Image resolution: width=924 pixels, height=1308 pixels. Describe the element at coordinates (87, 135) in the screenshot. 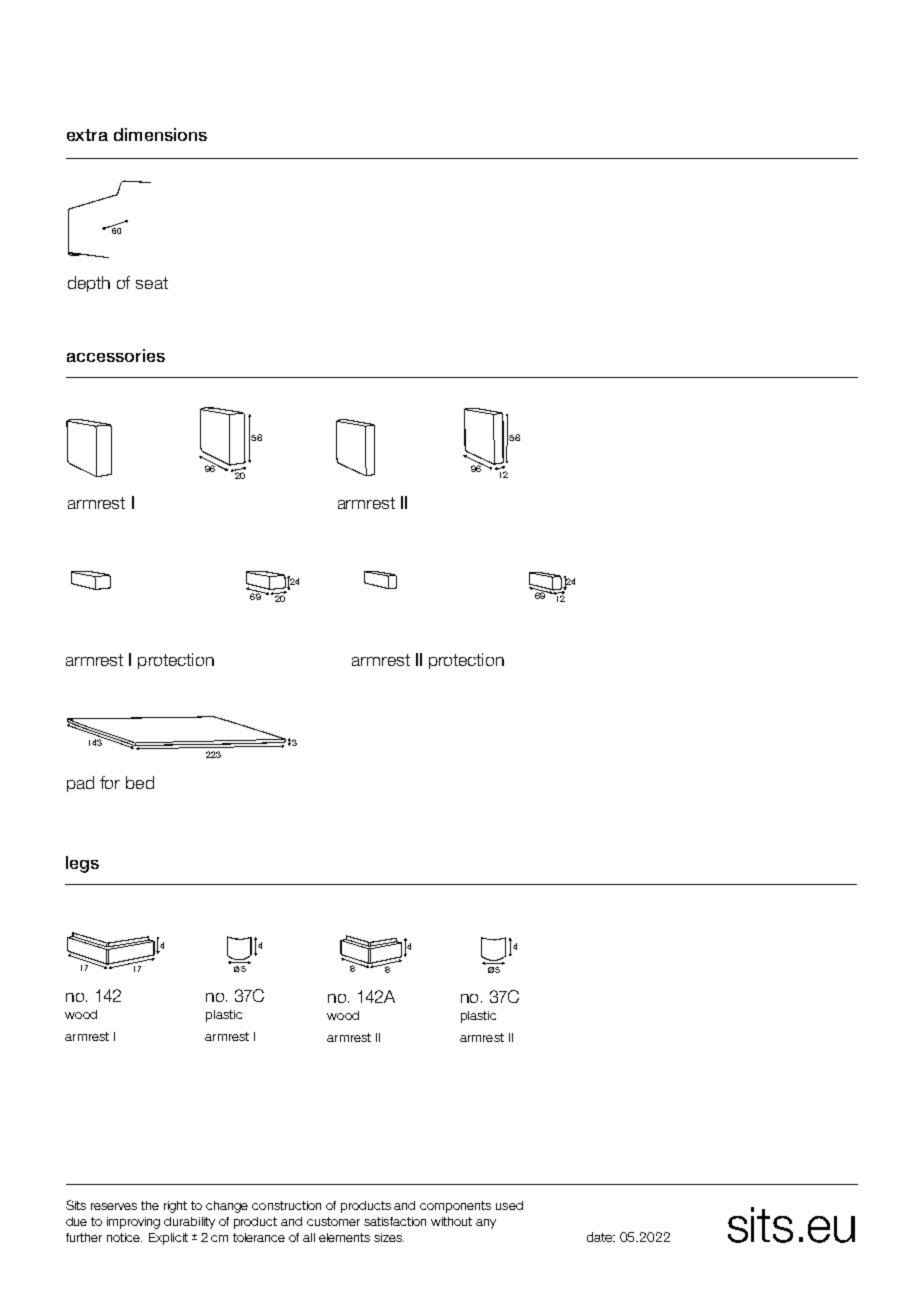

I see `extra` at that location.
